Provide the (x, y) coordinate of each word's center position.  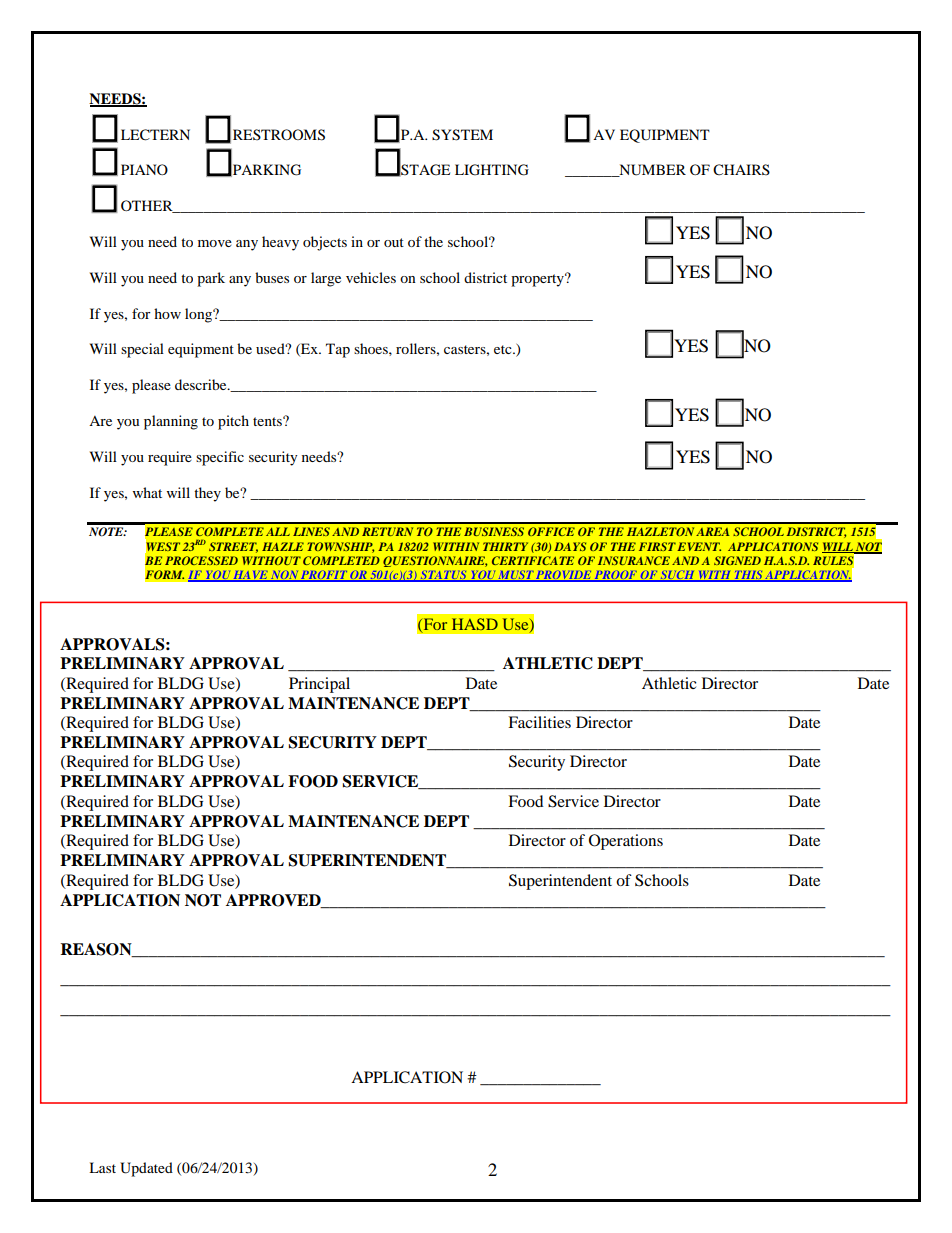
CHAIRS (741, 170)
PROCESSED (201, 560)
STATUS (443, 576)
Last (102, 1167)
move (215, 243)
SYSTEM (462, 135)
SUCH (677, 576)
